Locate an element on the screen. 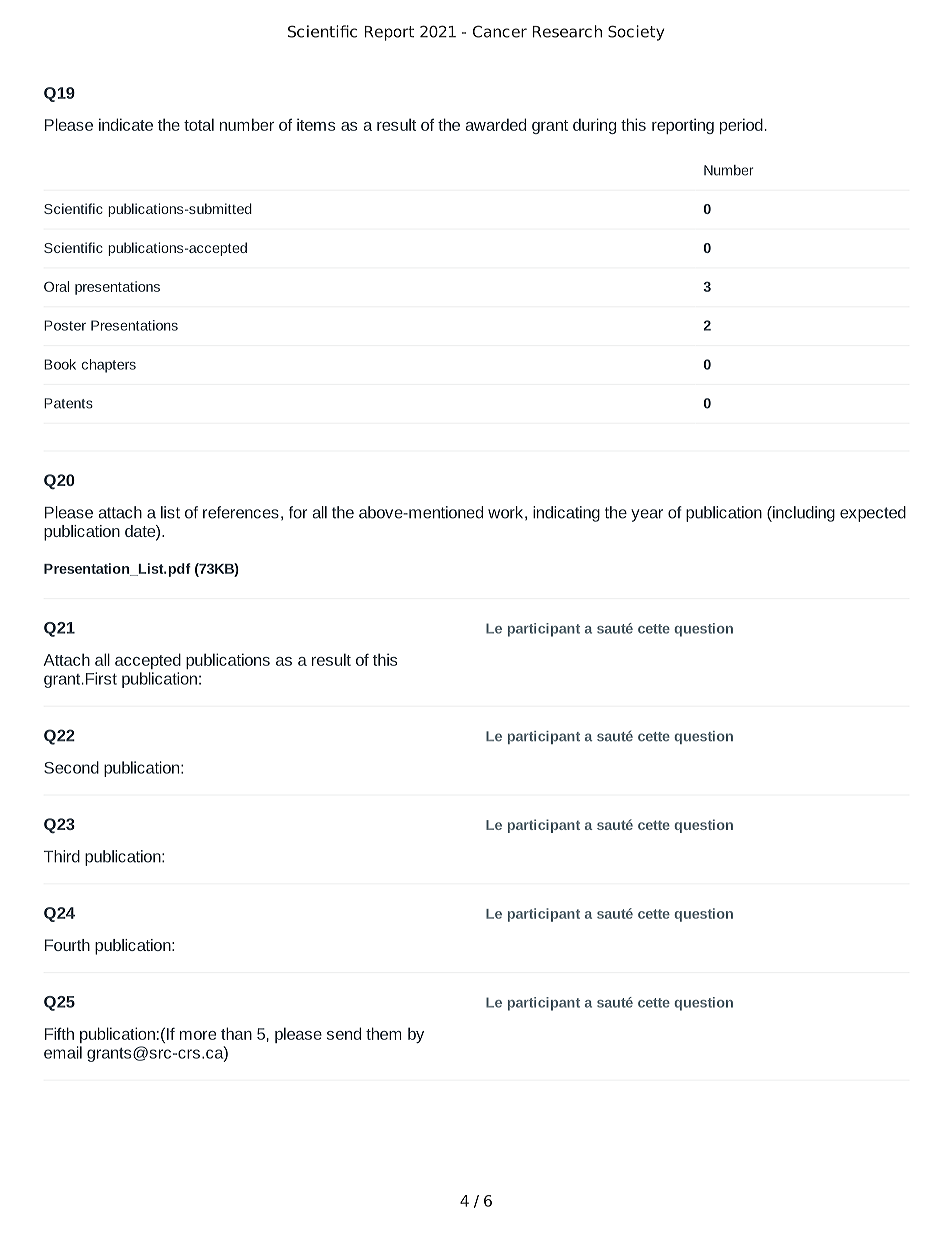  period is located at coordinates (741, 126).
